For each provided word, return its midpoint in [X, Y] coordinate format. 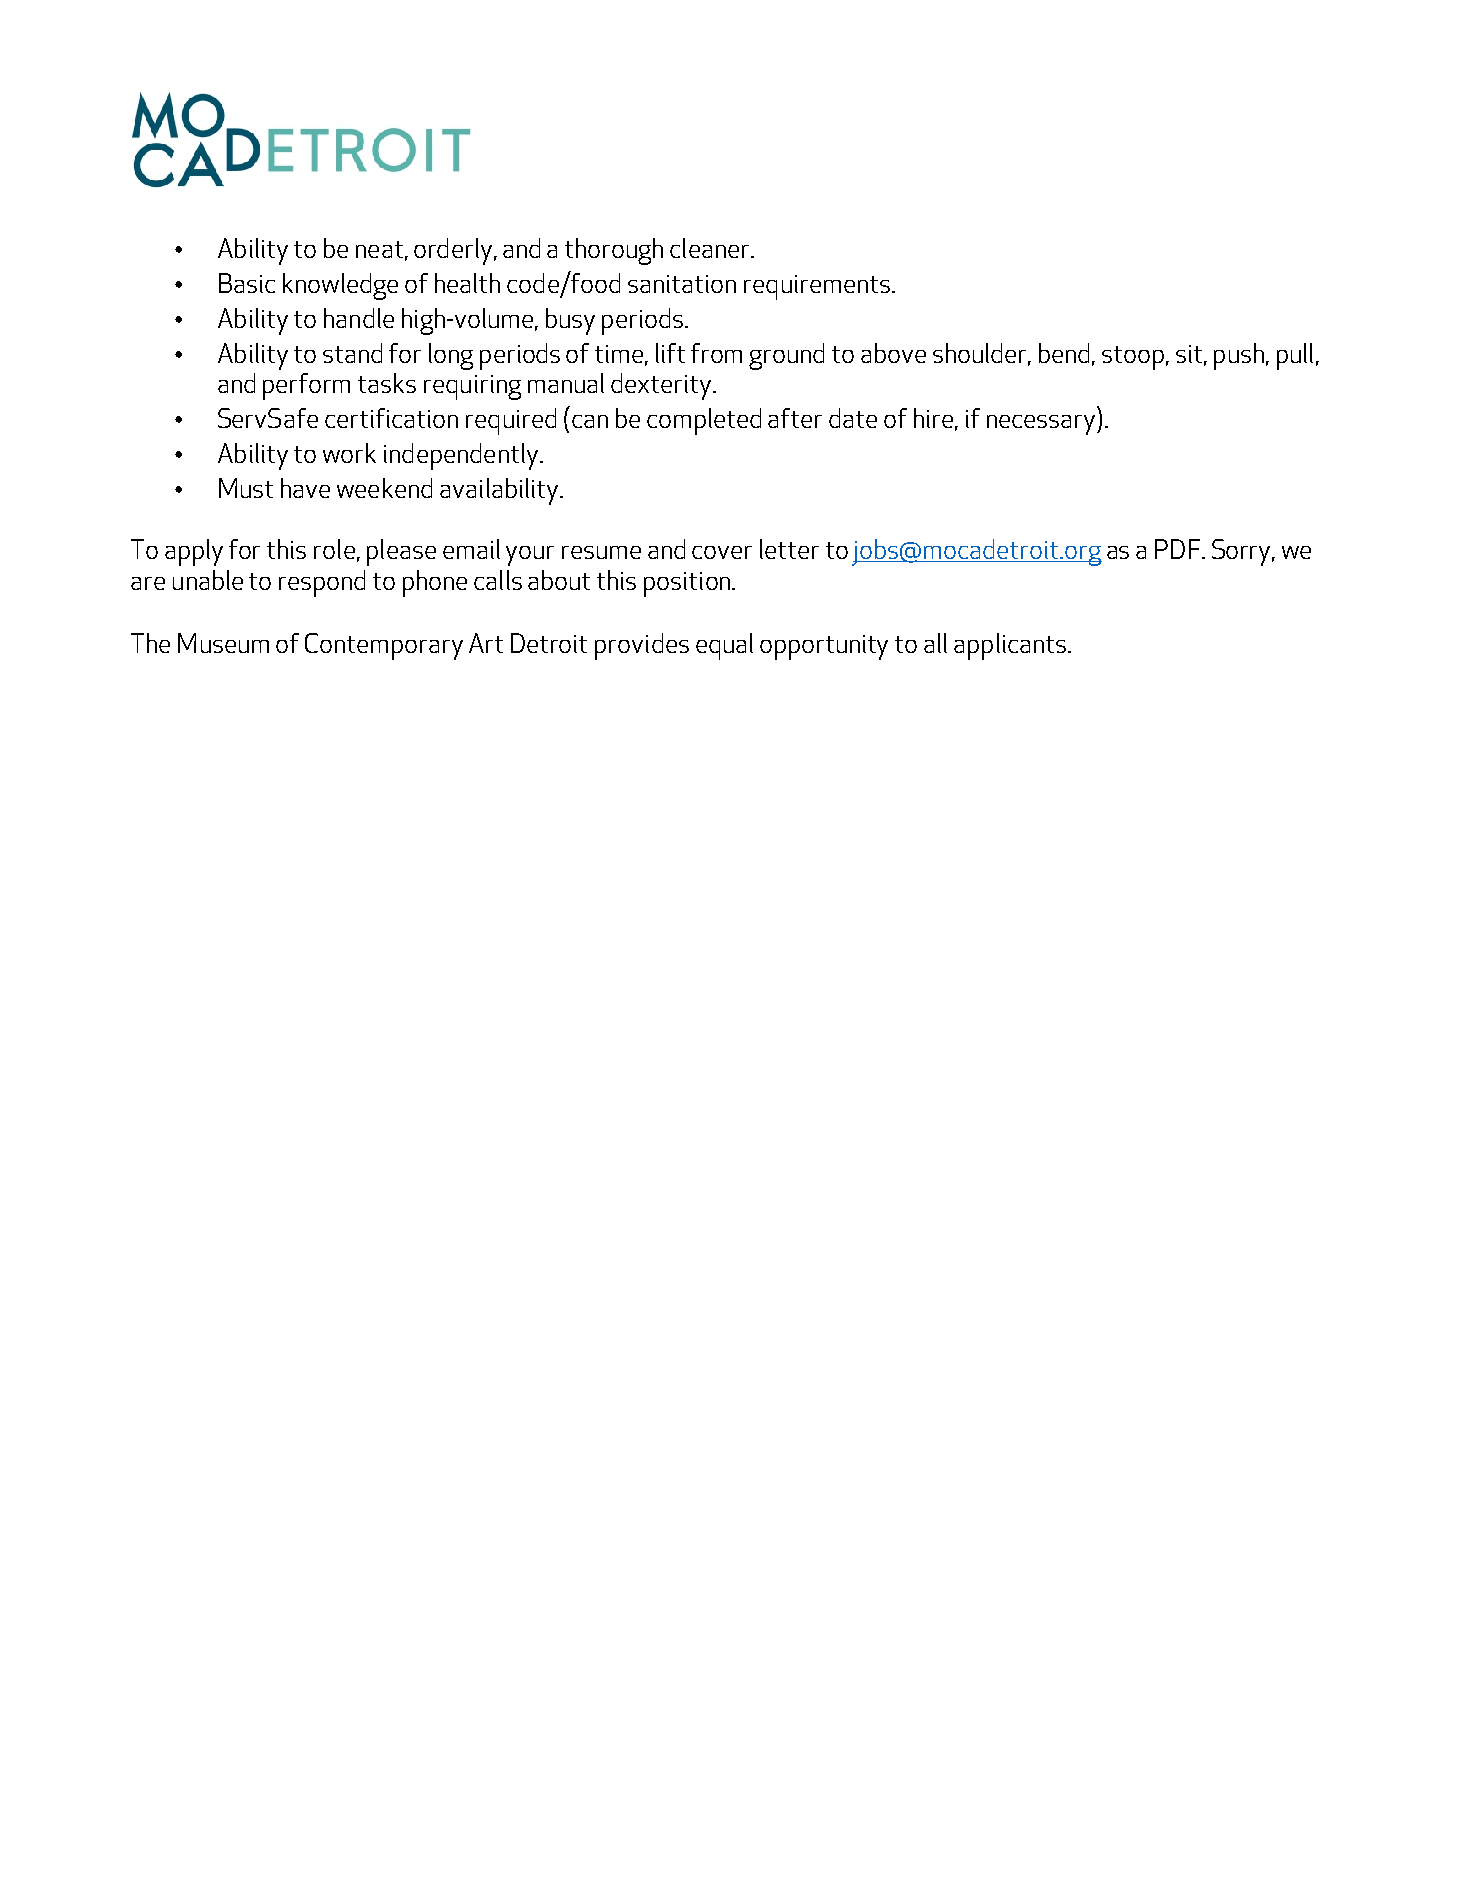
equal [724, 646]
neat [379, 249]
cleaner [711, 248]
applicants [1010, 646]
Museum [223, 643]
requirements [817, 287]
